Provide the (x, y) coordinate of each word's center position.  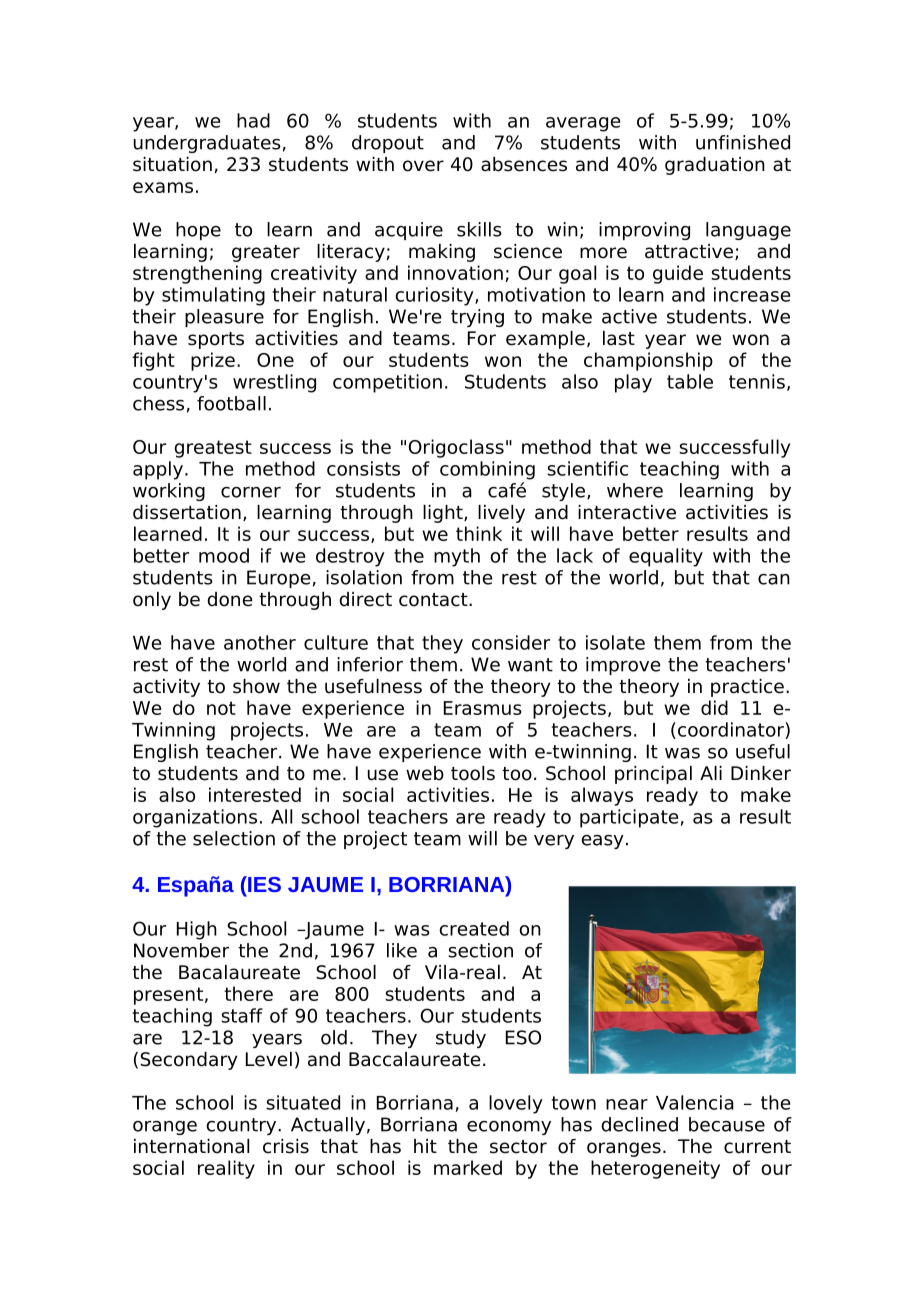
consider (511, 642)
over (423, 166)
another (260, 642)
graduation (715, 166)
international (191, 1146)
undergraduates (207, 144)
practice (747, 688)
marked (468, 1167)
